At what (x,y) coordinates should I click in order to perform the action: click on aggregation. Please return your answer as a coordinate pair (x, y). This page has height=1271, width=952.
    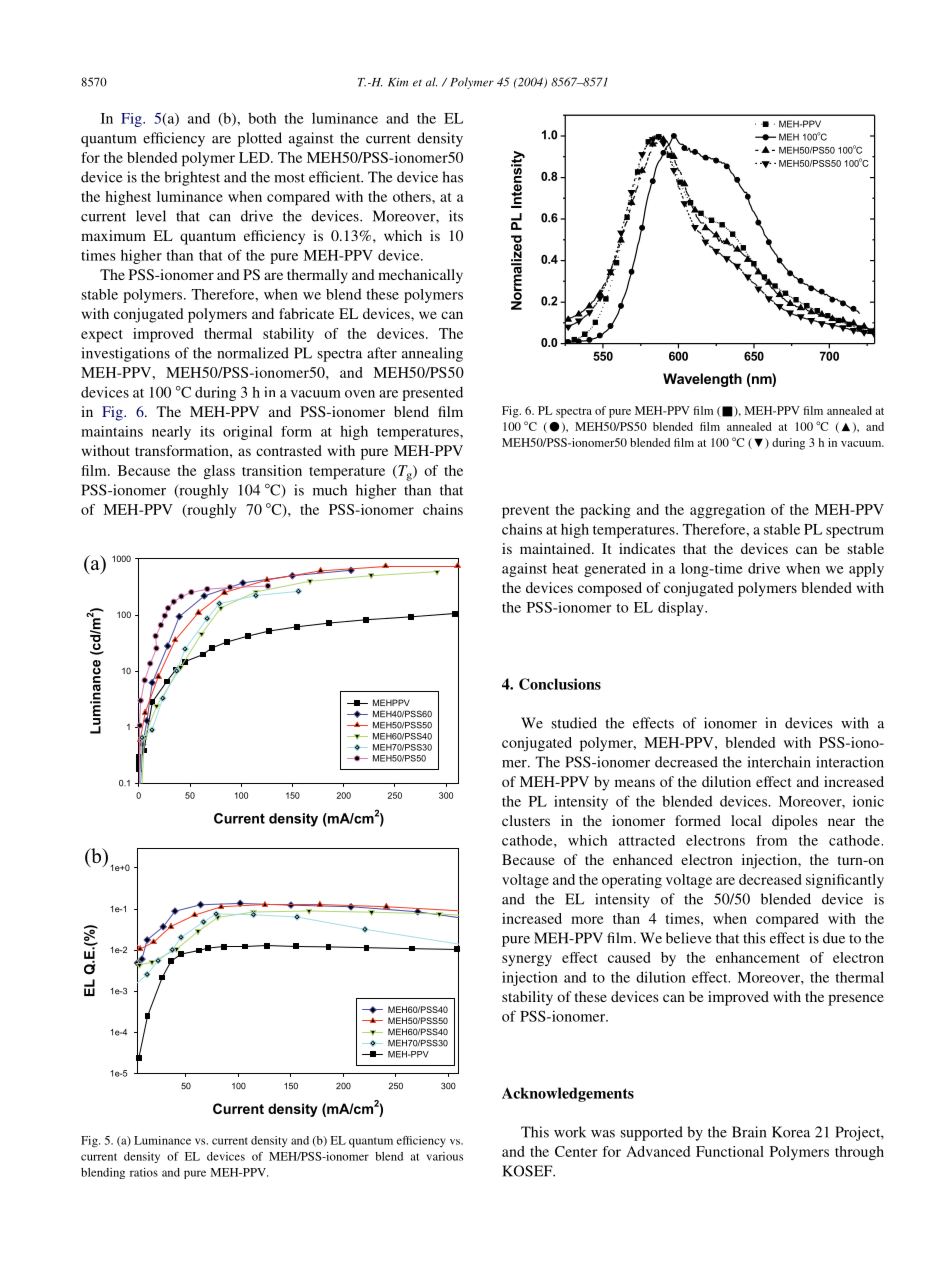
    Looking at the image, I should click on (727, 511).
